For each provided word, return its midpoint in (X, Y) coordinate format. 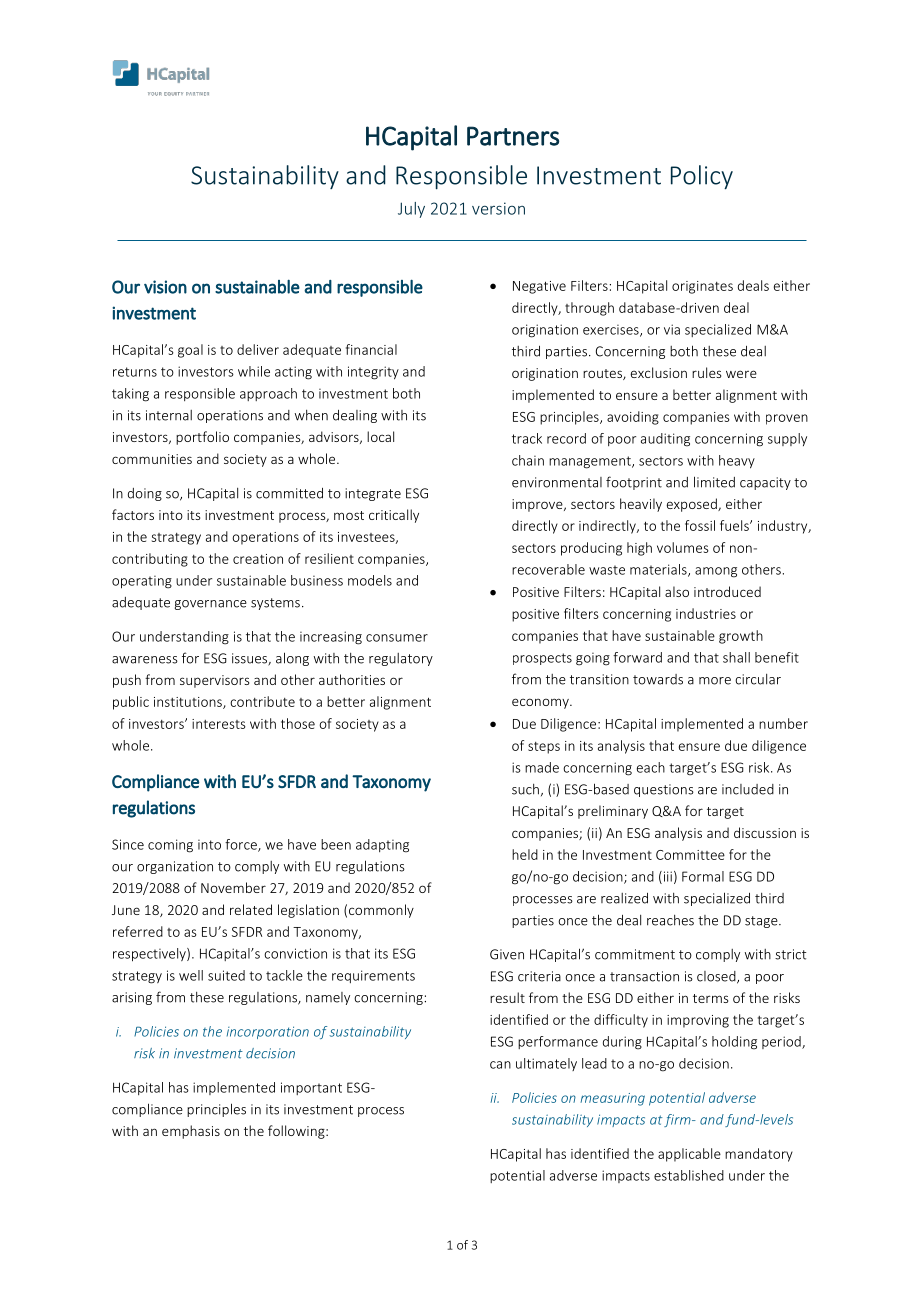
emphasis (191, 1132)
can (500, 1065)
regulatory (401, 659)
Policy (702, 177)
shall (736, 657)
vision (165, 287)
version (498, 208)
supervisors (214, 681)
